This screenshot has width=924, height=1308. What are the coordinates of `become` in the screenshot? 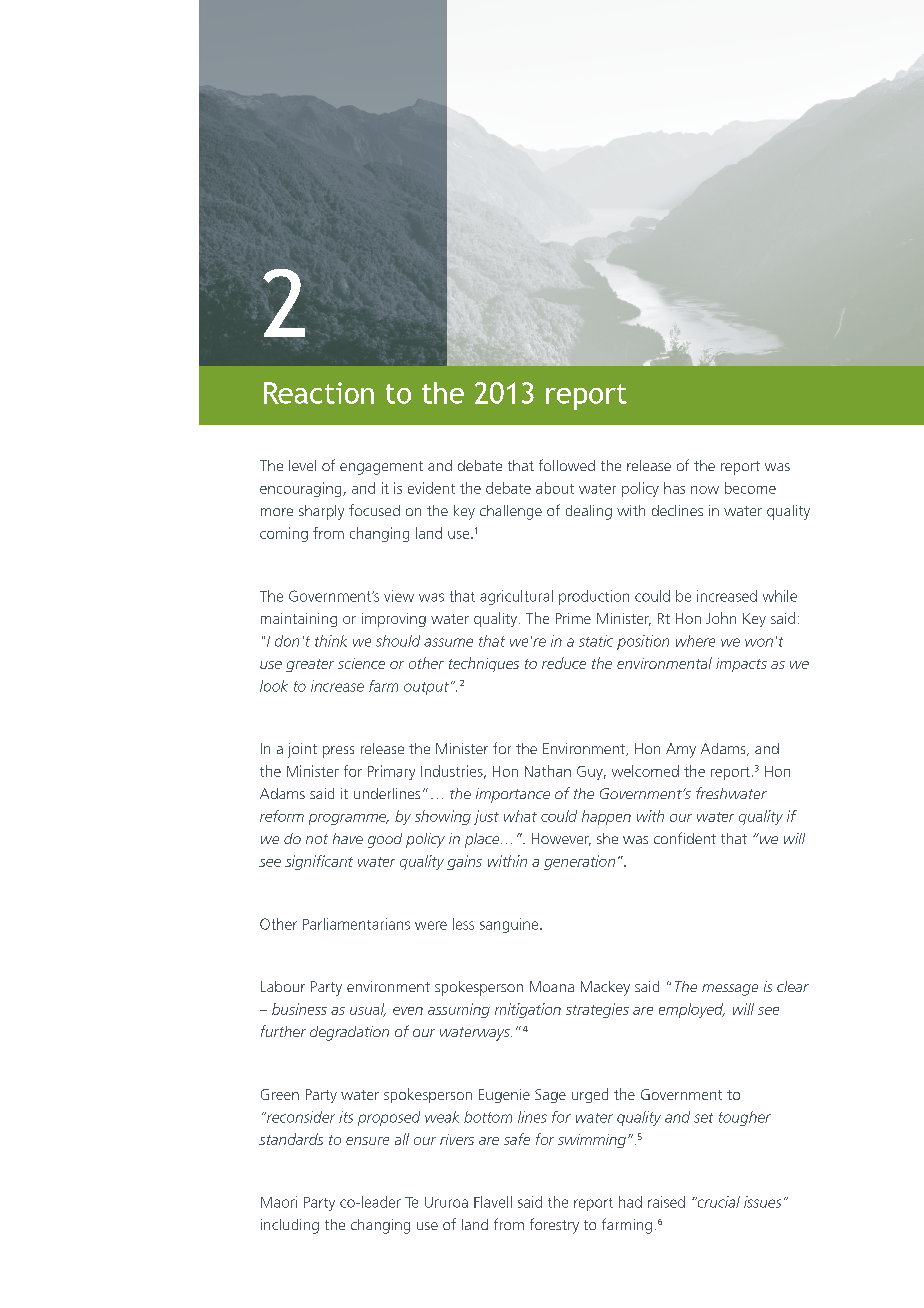 It's located at (750, 488).
